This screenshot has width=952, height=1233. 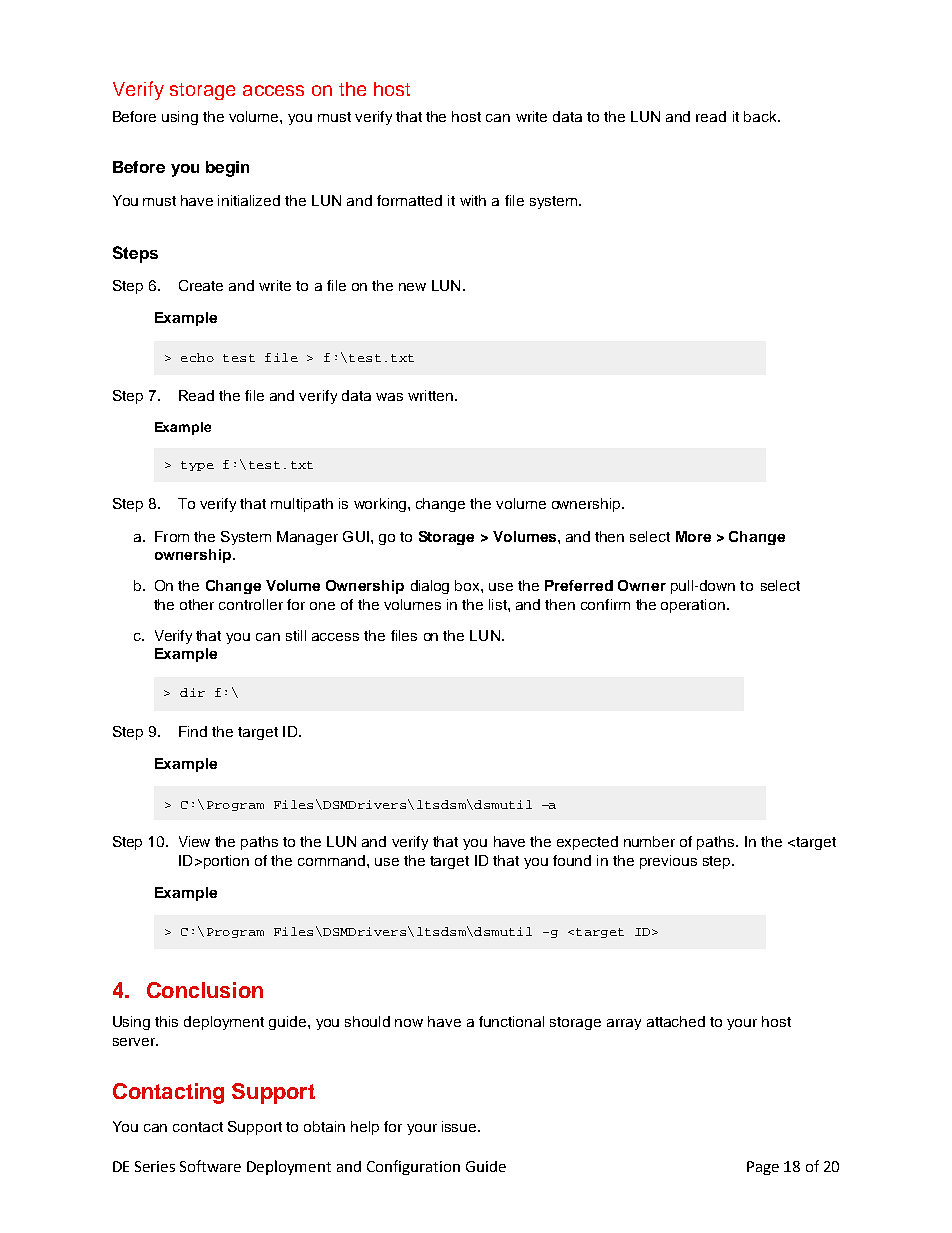 What do you see at coordinates (227, 169) in the screenshot?
I see `begin` at bounding box center [227, 169].
